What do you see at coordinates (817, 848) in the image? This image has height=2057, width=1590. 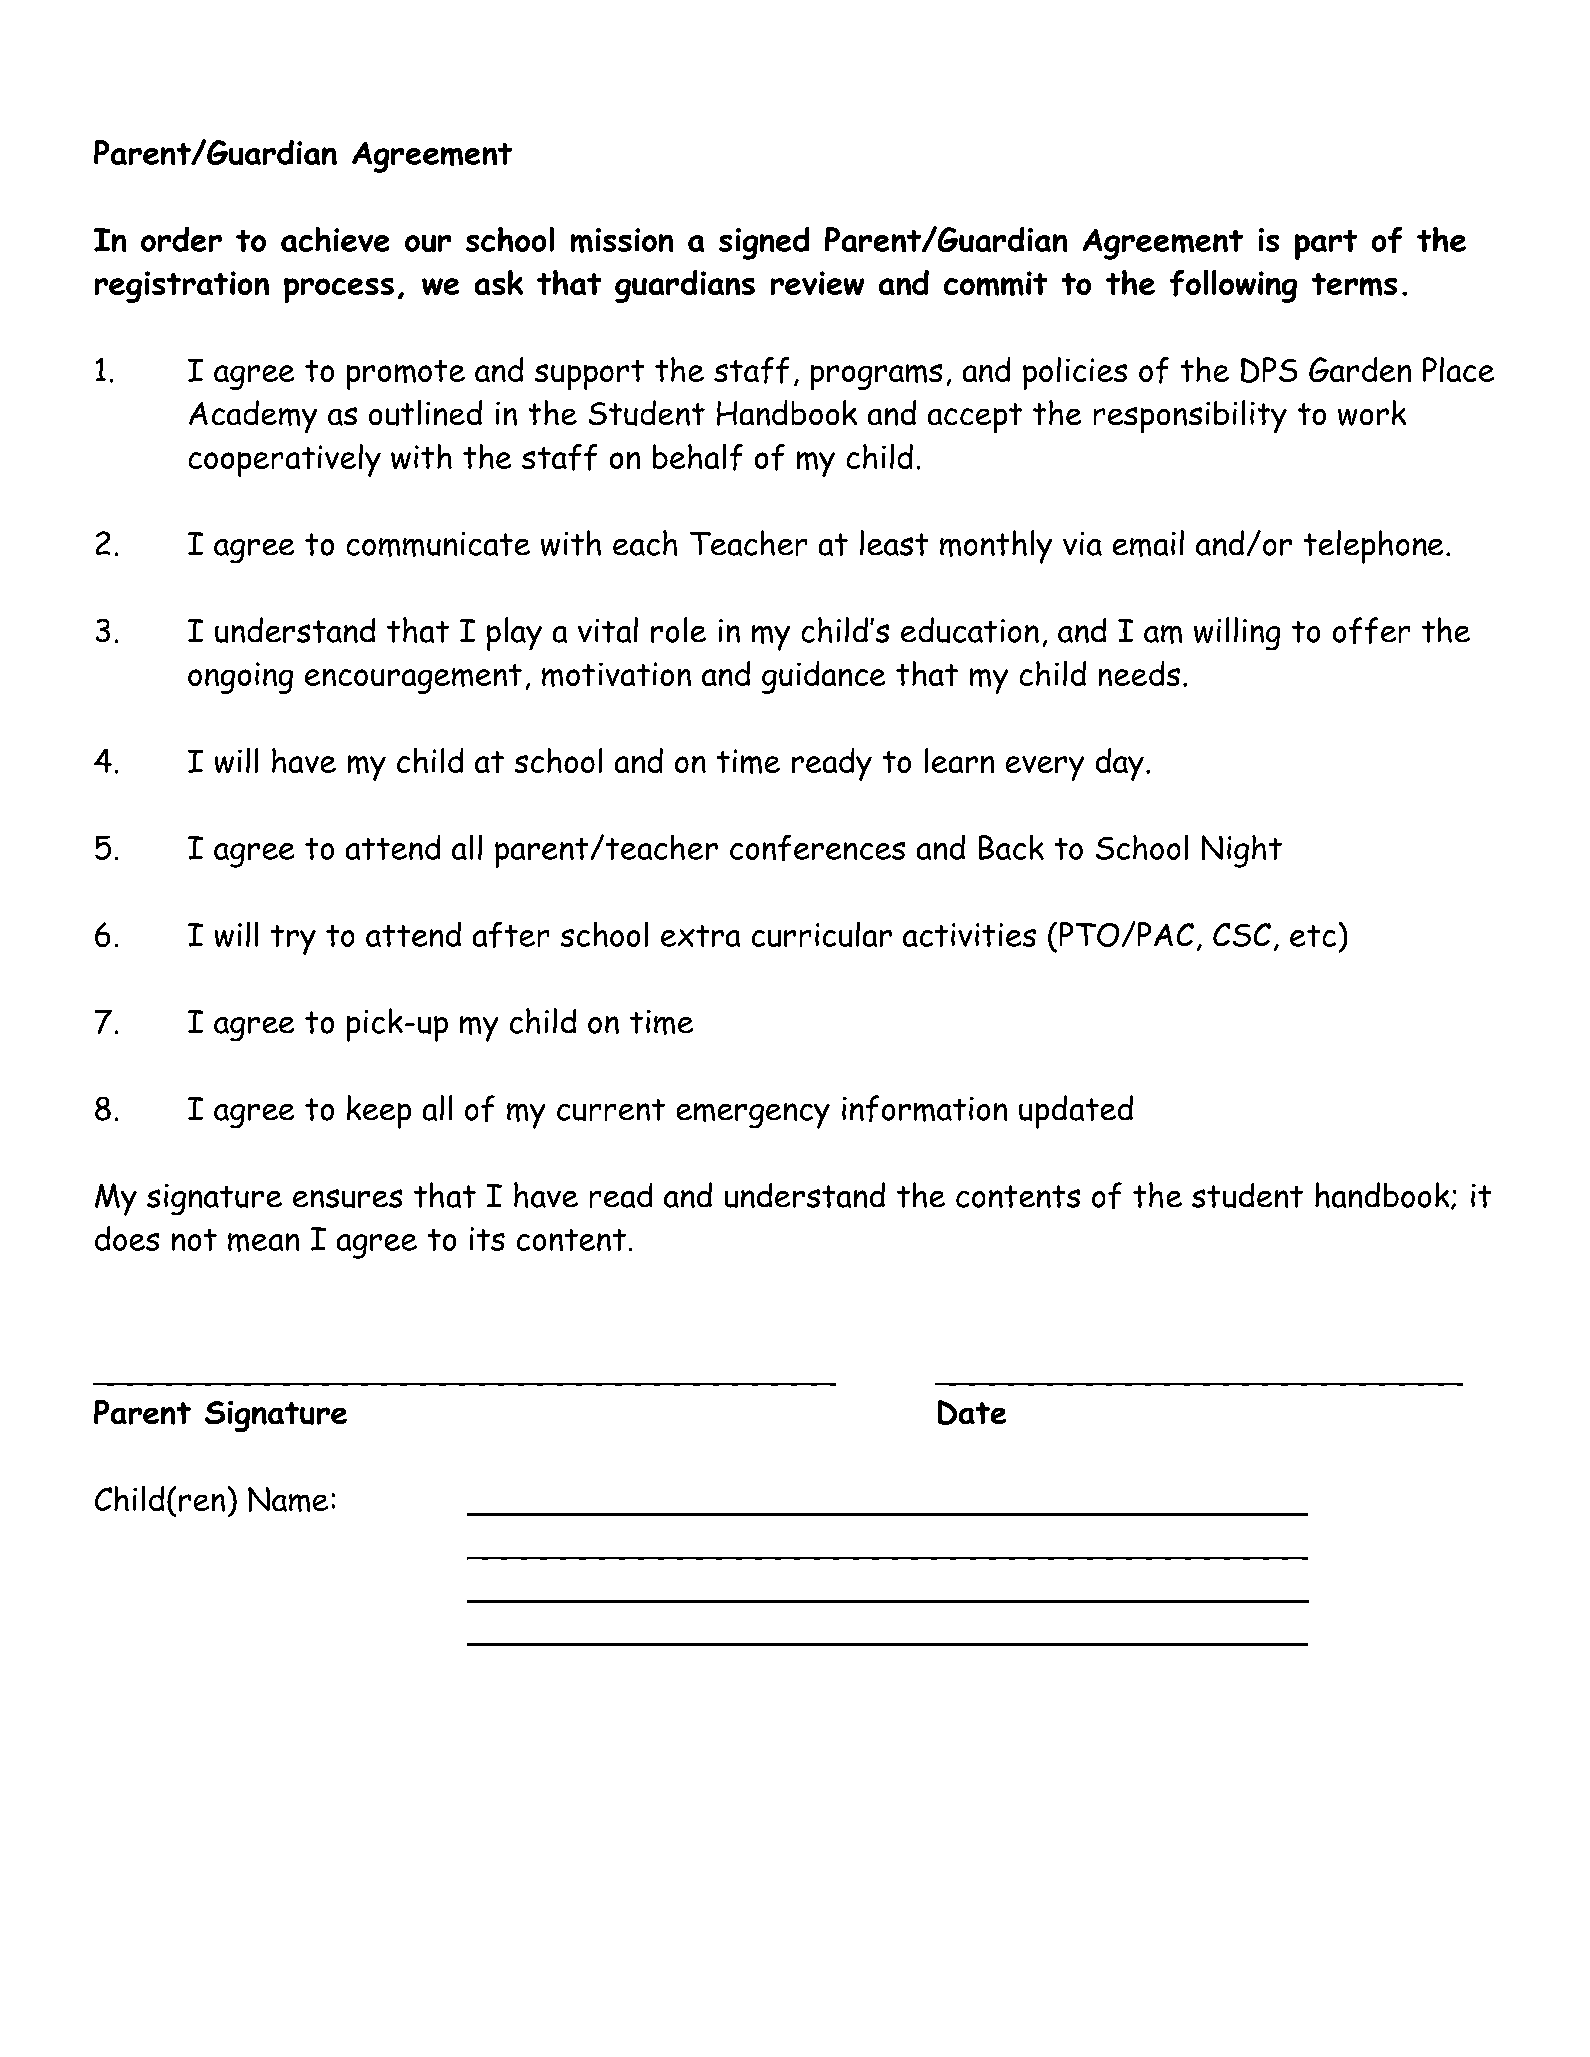 I see `conferences` at bounding box center [817, 848].
